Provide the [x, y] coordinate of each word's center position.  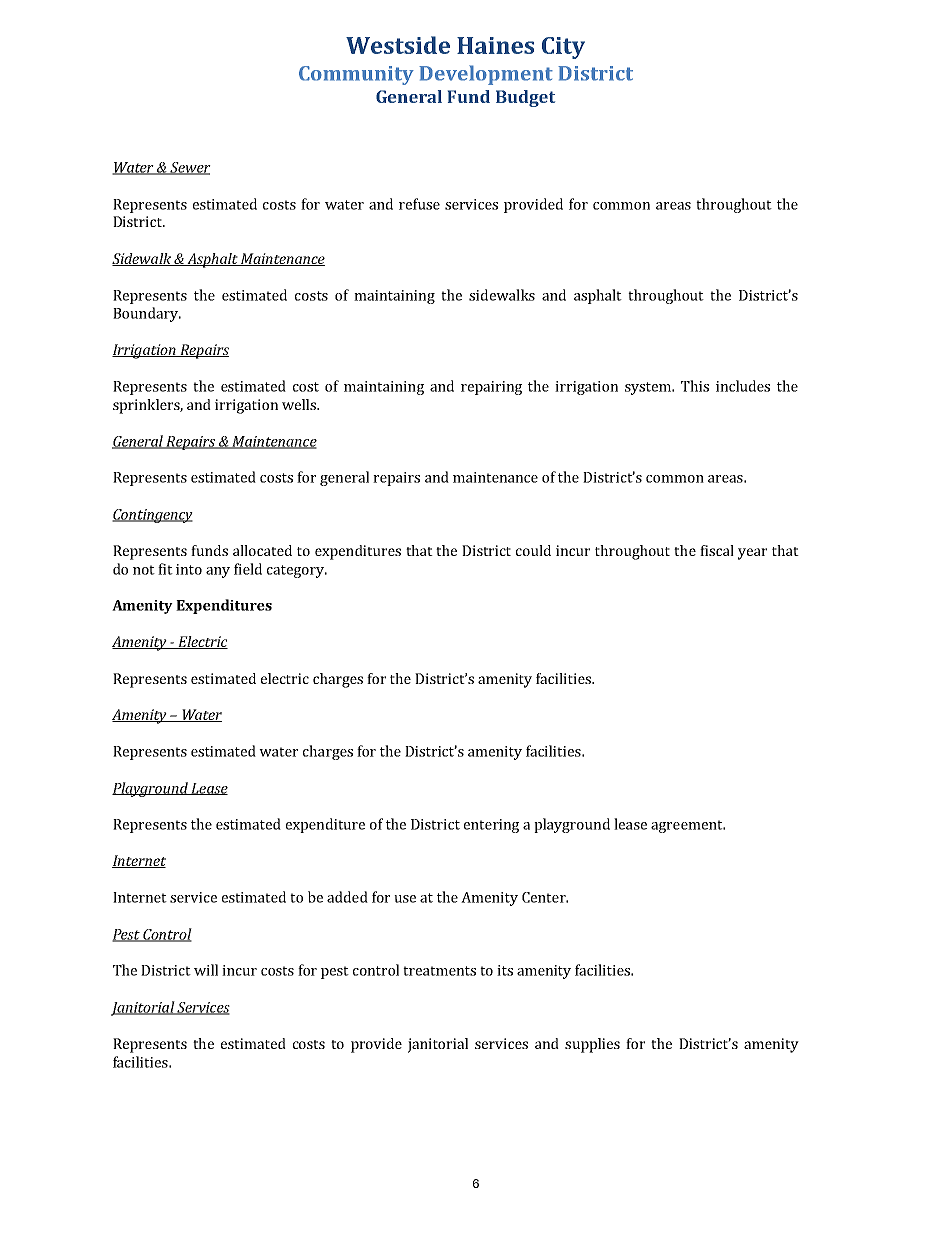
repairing [491, 388]
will [206, 970]
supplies [592, 1045]
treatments [439, 971]
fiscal [717, 550]
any [218, 572]
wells [300, 404]
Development [486, 75]
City [563, 48]
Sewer [189, 168]
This [695, 386]
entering [491, 826]
